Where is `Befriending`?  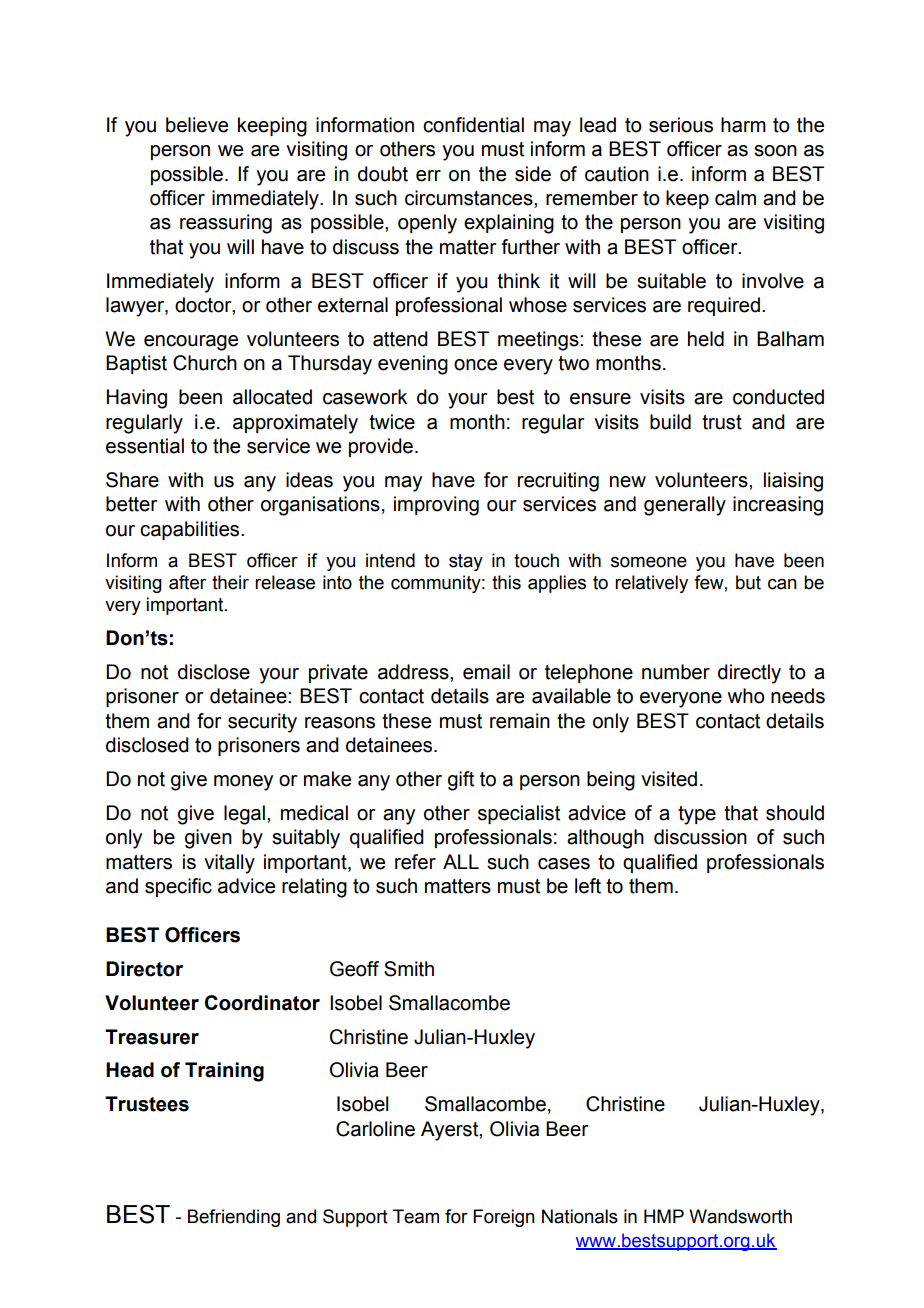
Befriending is located at coordinates (234, 1218).
